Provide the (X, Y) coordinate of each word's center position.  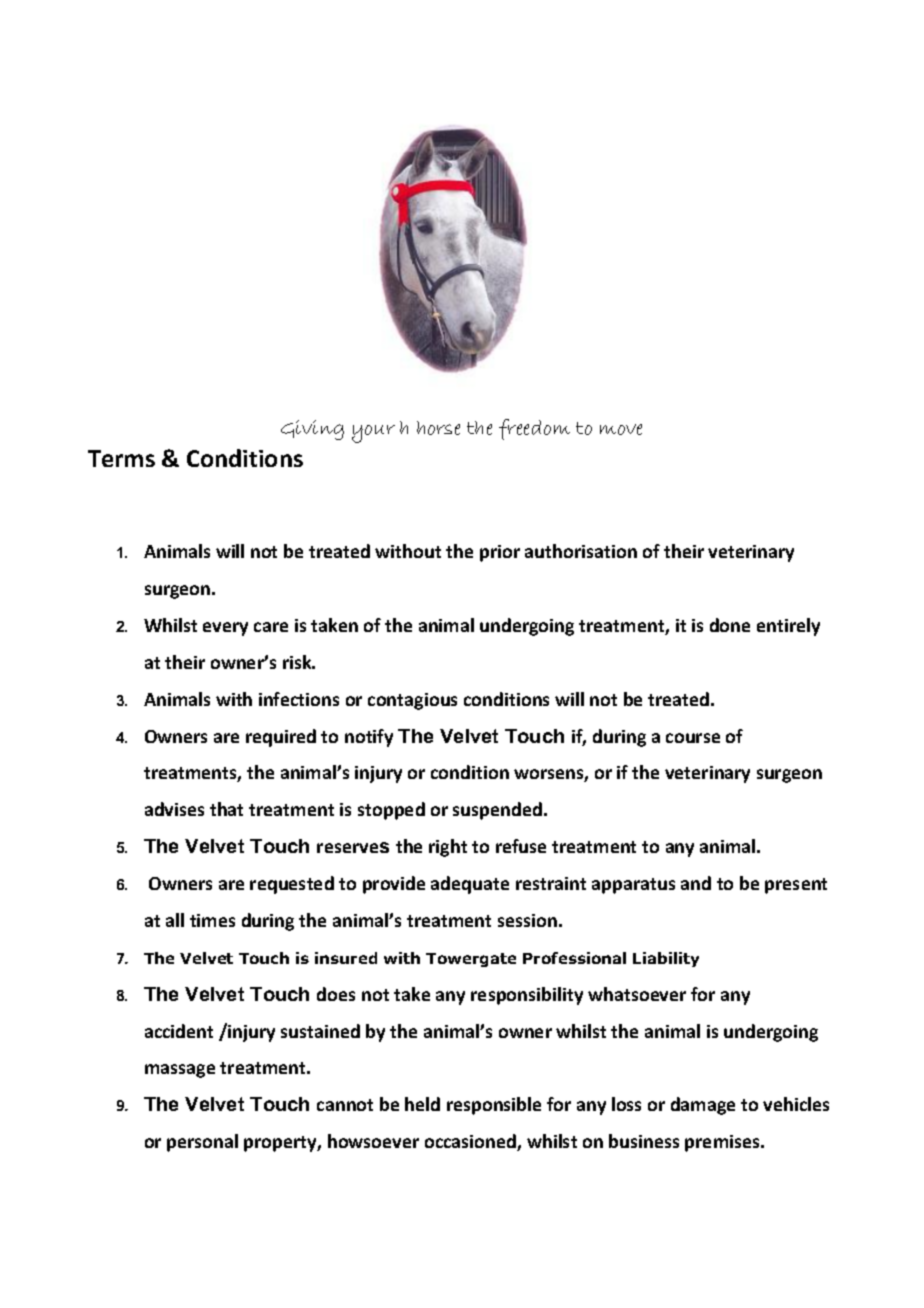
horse (438, 428)
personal (202, 1143)
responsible (494, 1106)
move (621, 429)
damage (703, 1106)
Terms (121, 458)
